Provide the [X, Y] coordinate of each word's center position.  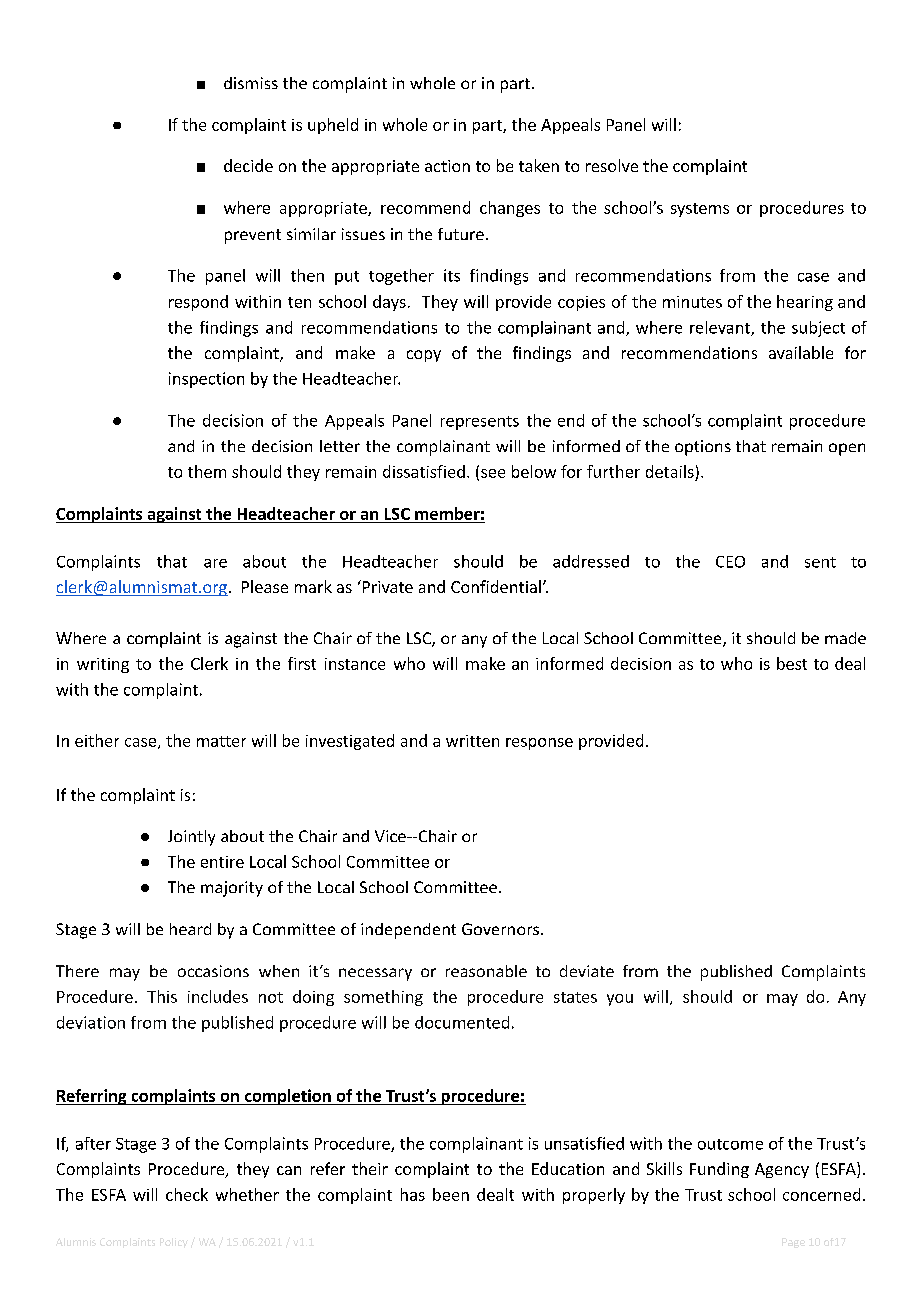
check [187, 1194]
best [792, 663]
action [447, 166]
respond [198, 303]
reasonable [486, 971]
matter [221, 741]
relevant [721, 328]
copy [424, 356]
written [472, 741]
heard [190, 929]
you [620, 1000]
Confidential [496, 586]
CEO [730, 562]
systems [700, 210]
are [215, 563]
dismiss [251, 83]
